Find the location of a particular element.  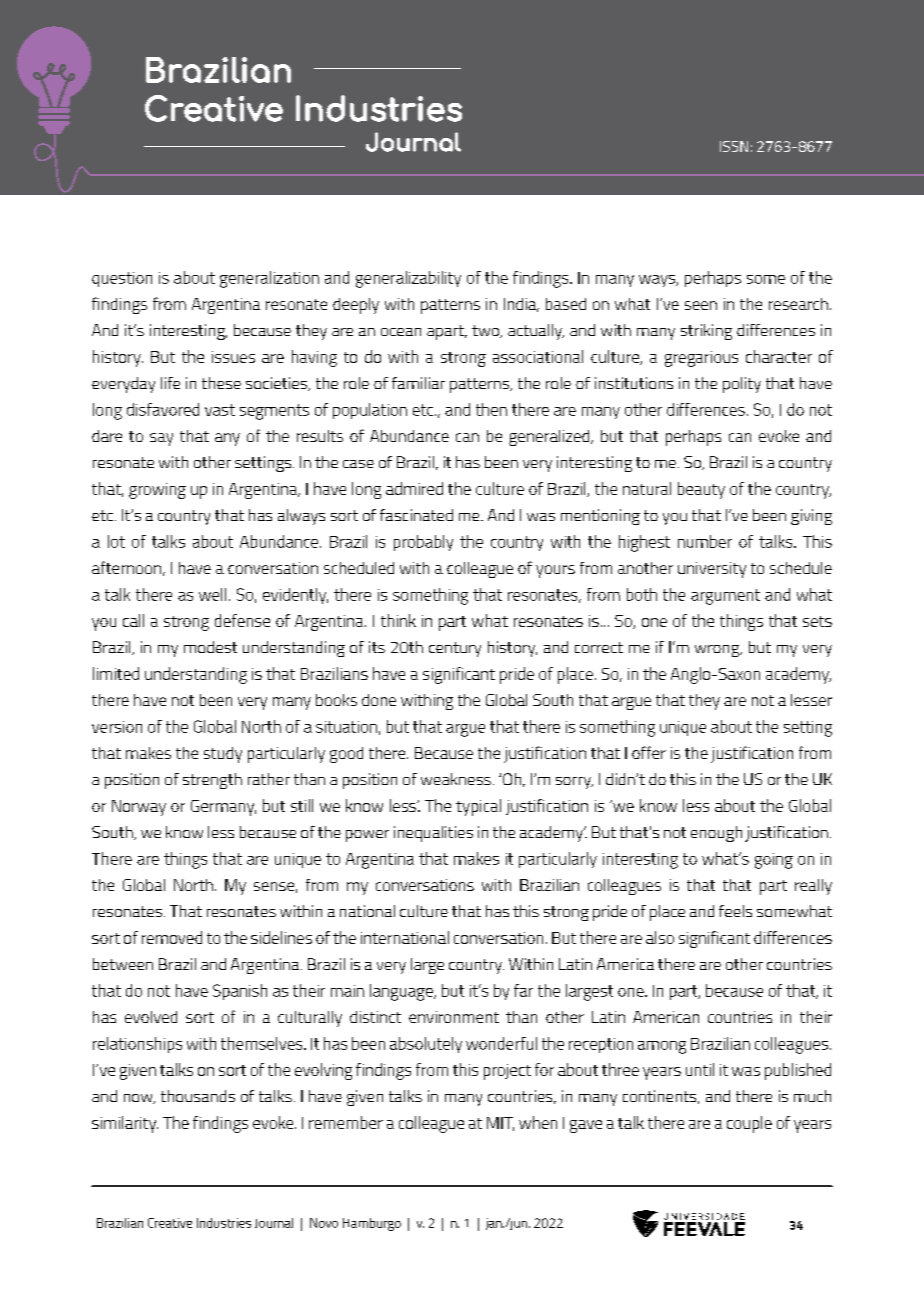

ISSN is located at coordinates (734, 146).
